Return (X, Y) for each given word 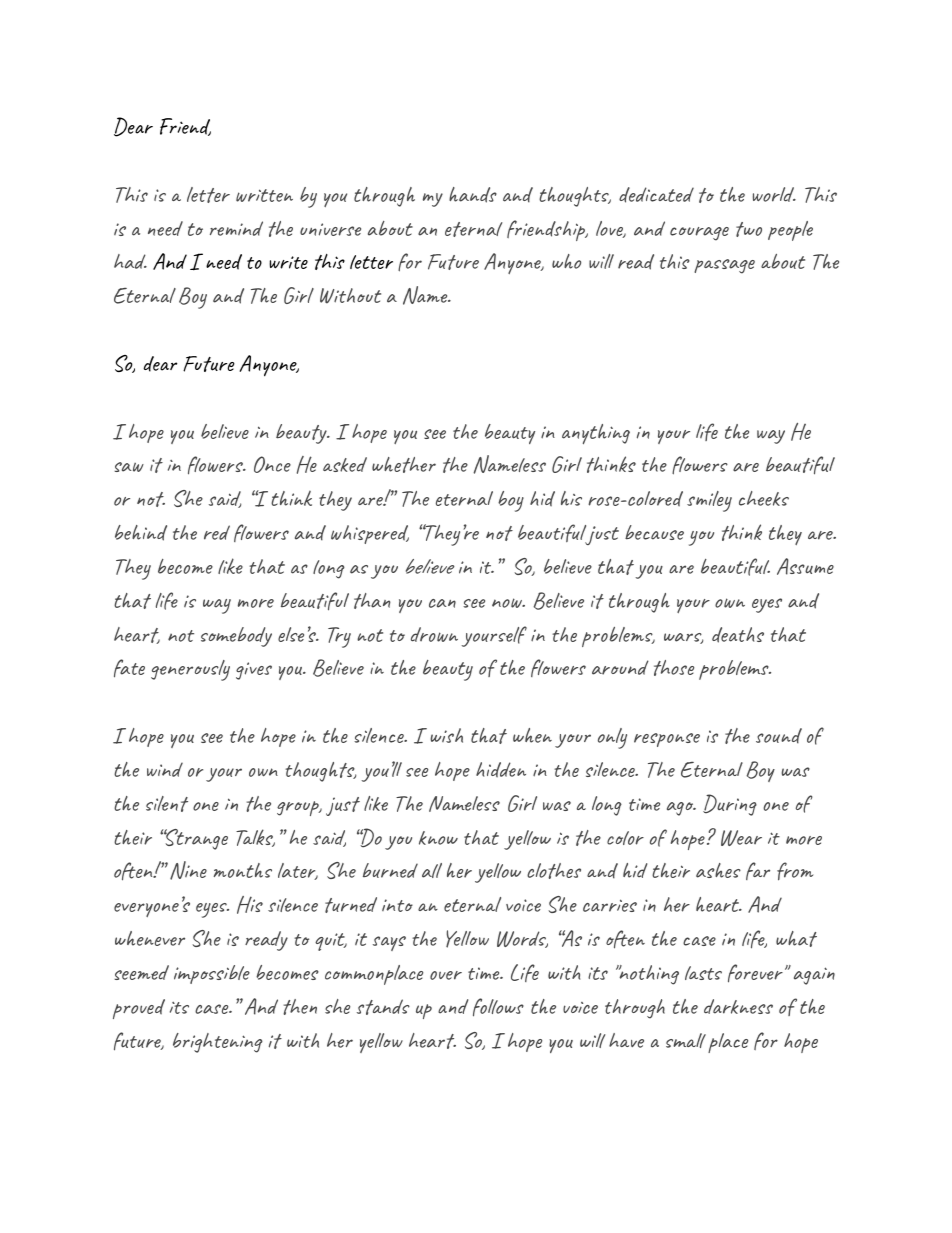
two (749, 229)
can (442, 603)
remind (236, 228)
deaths (738, 635)
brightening (218, 1043)
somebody (236, 637)
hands (473, 195)
